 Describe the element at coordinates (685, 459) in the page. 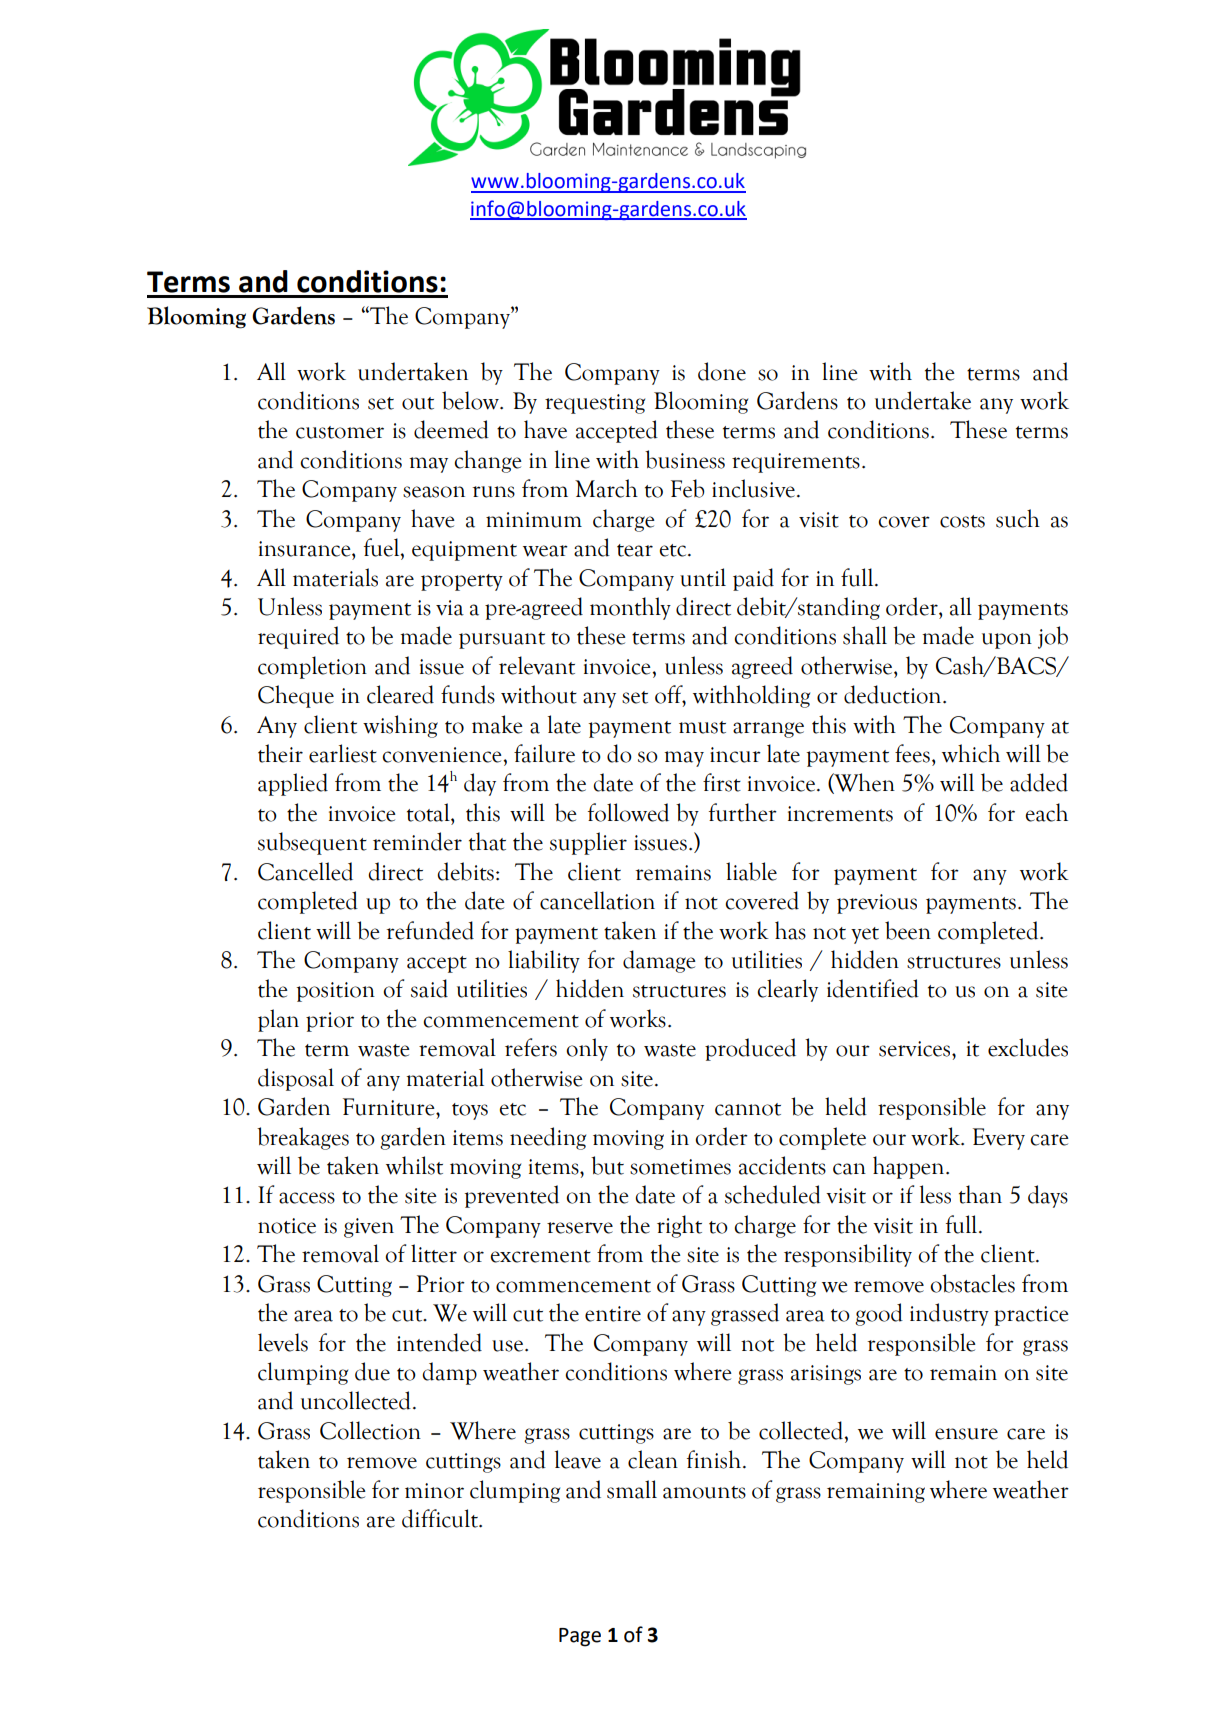

I see `business` at that location.
